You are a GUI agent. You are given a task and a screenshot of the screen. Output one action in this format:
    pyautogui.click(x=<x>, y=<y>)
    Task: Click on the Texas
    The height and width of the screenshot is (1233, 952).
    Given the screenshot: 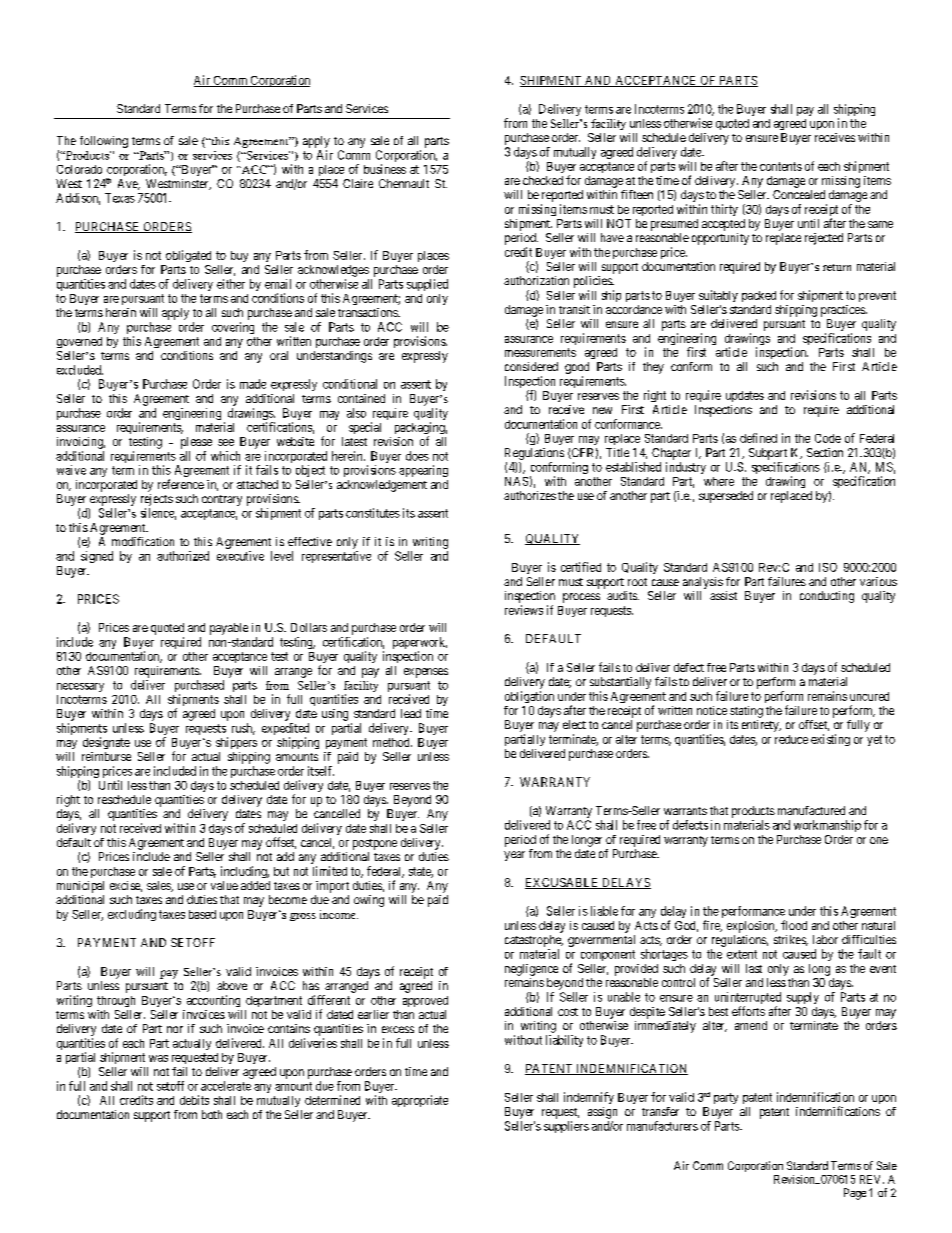 What is the action you would take?
    pyautogui.click(x=120, y=198)
